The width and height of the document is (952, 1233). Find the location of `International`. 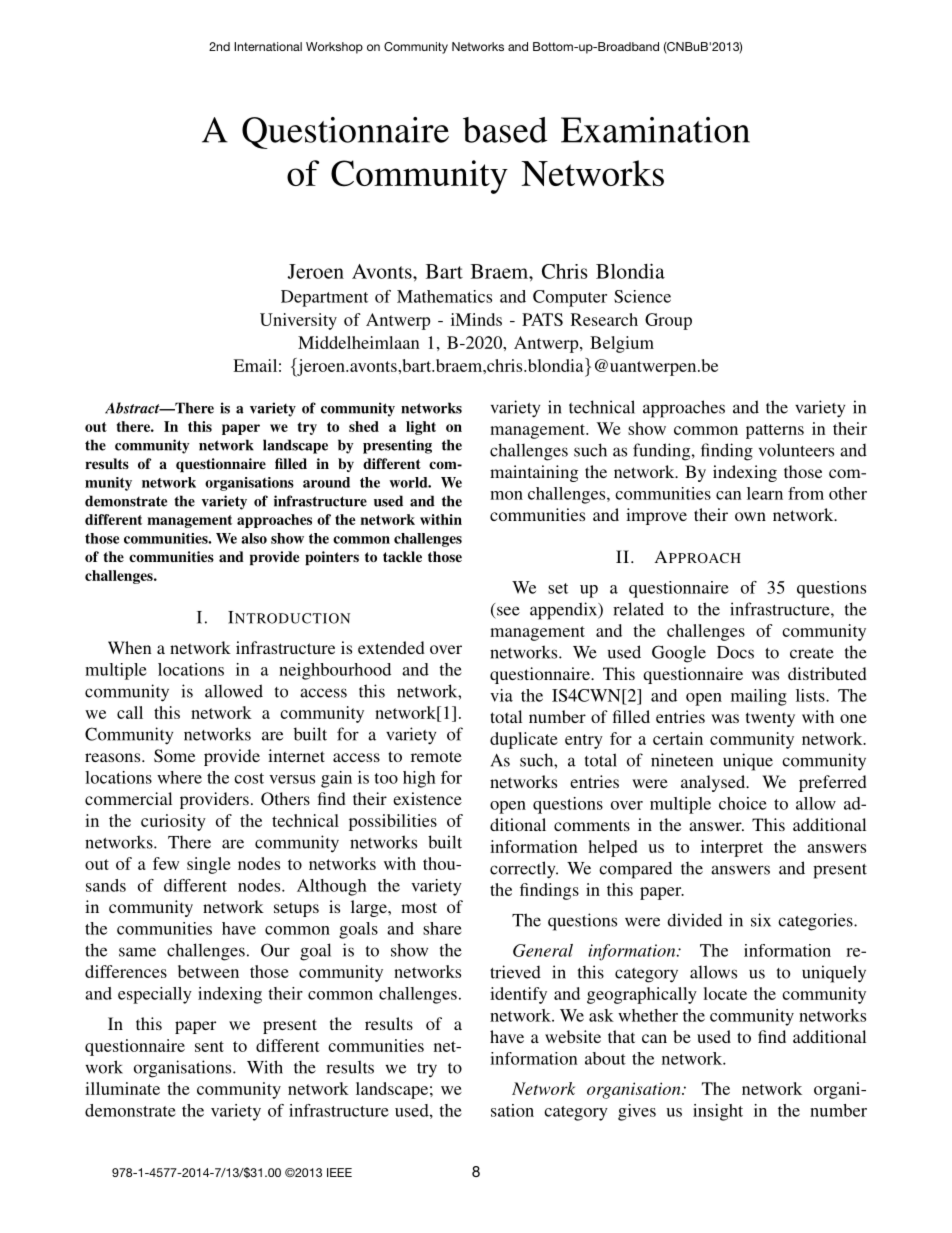

International is located at coordinates (268, 46).
